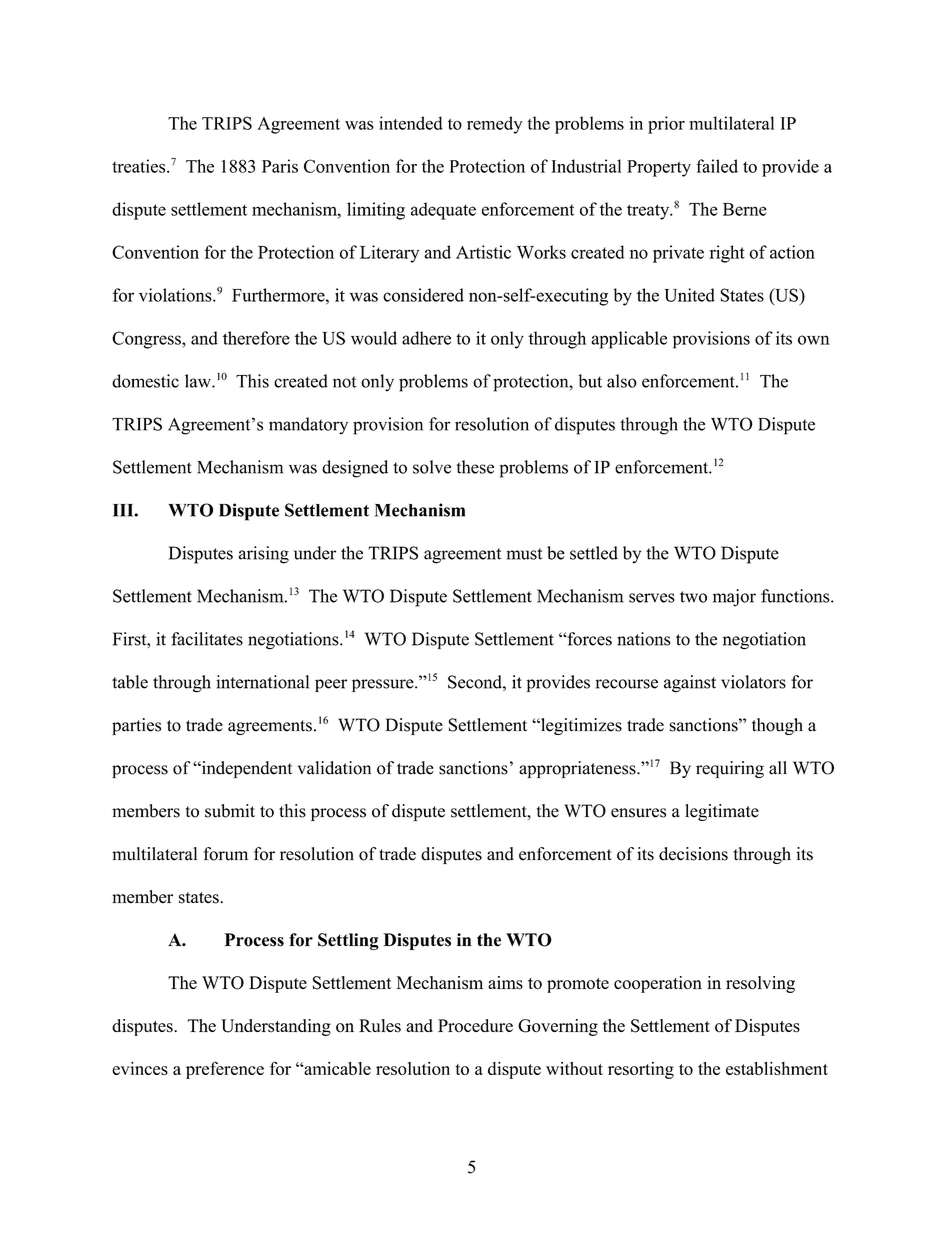 The image size is (952, 1233). What do you see at coordinates (225, 1070) in the screenshot?
I see `preference` at bounding box center [225, 1070].
